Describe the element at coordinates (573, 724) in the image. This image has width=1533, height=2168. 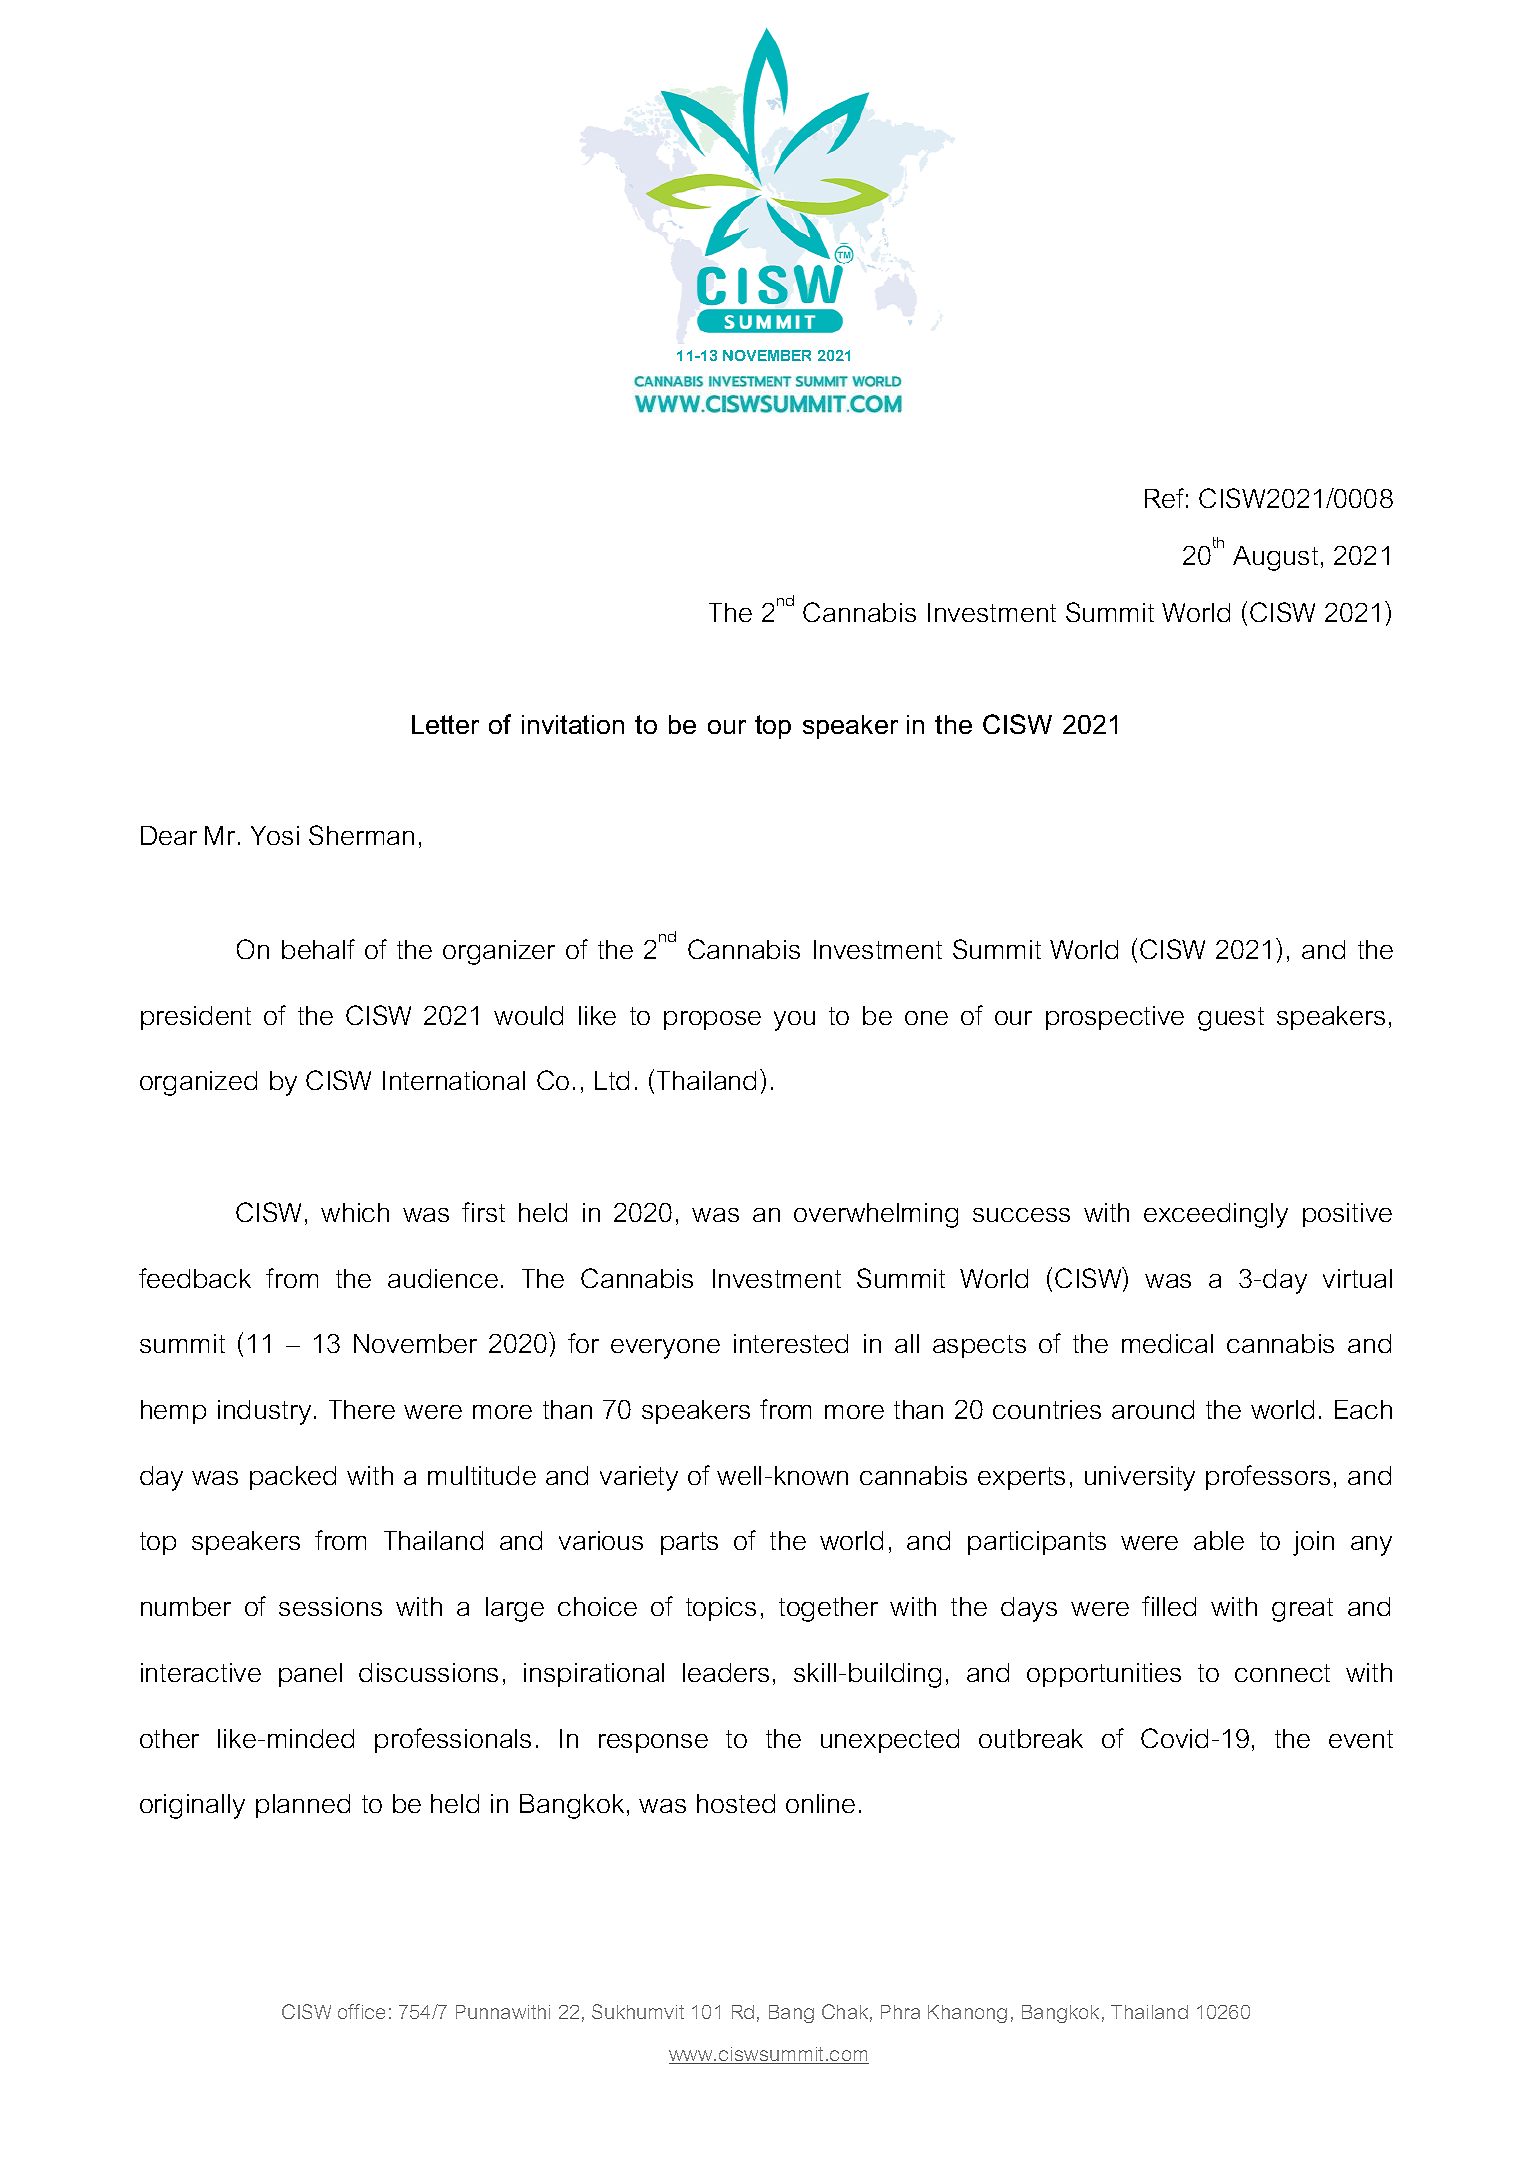
I see `invitation` at that location.
